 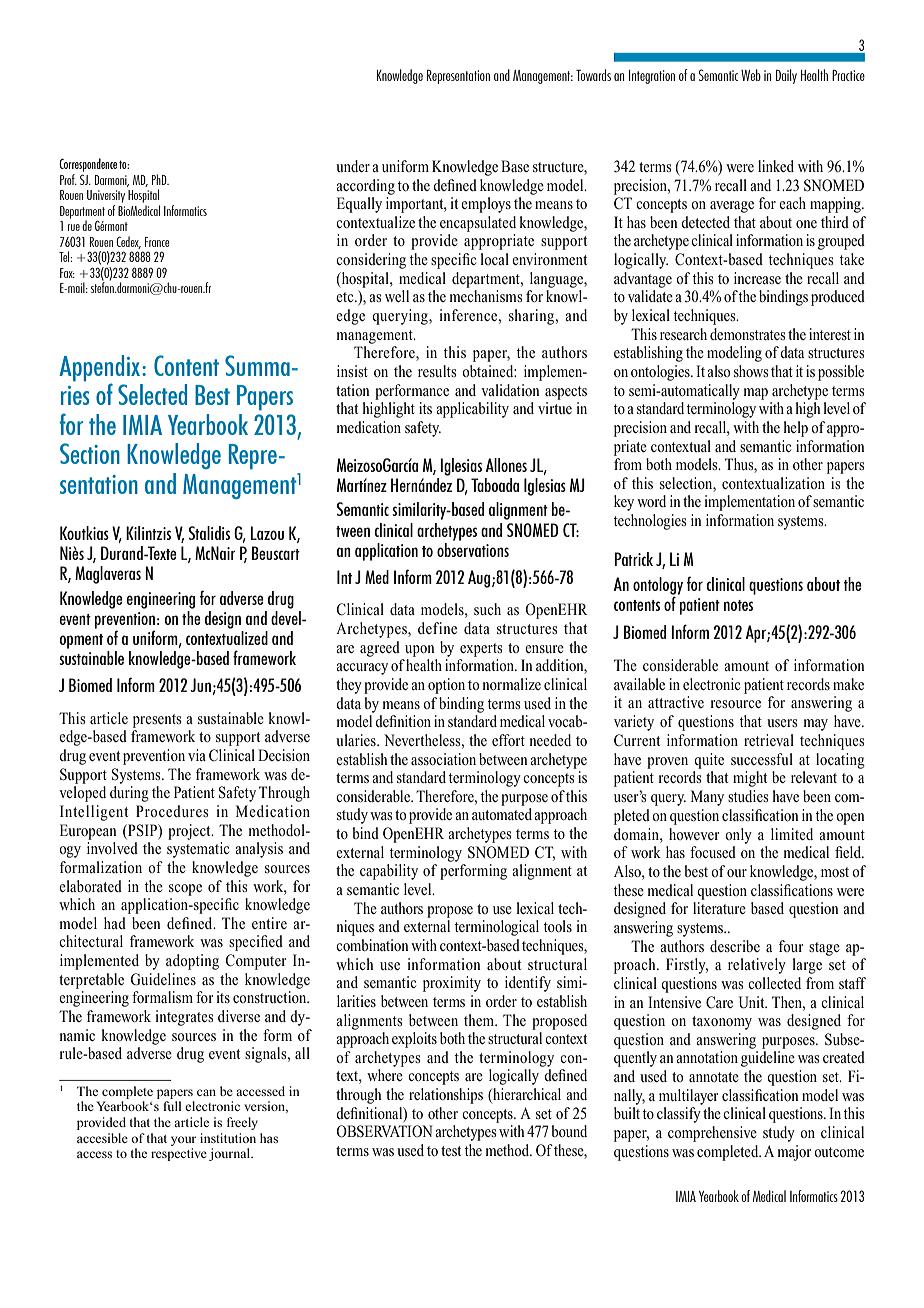 I want to click on help, so click(x=795, y=429).
